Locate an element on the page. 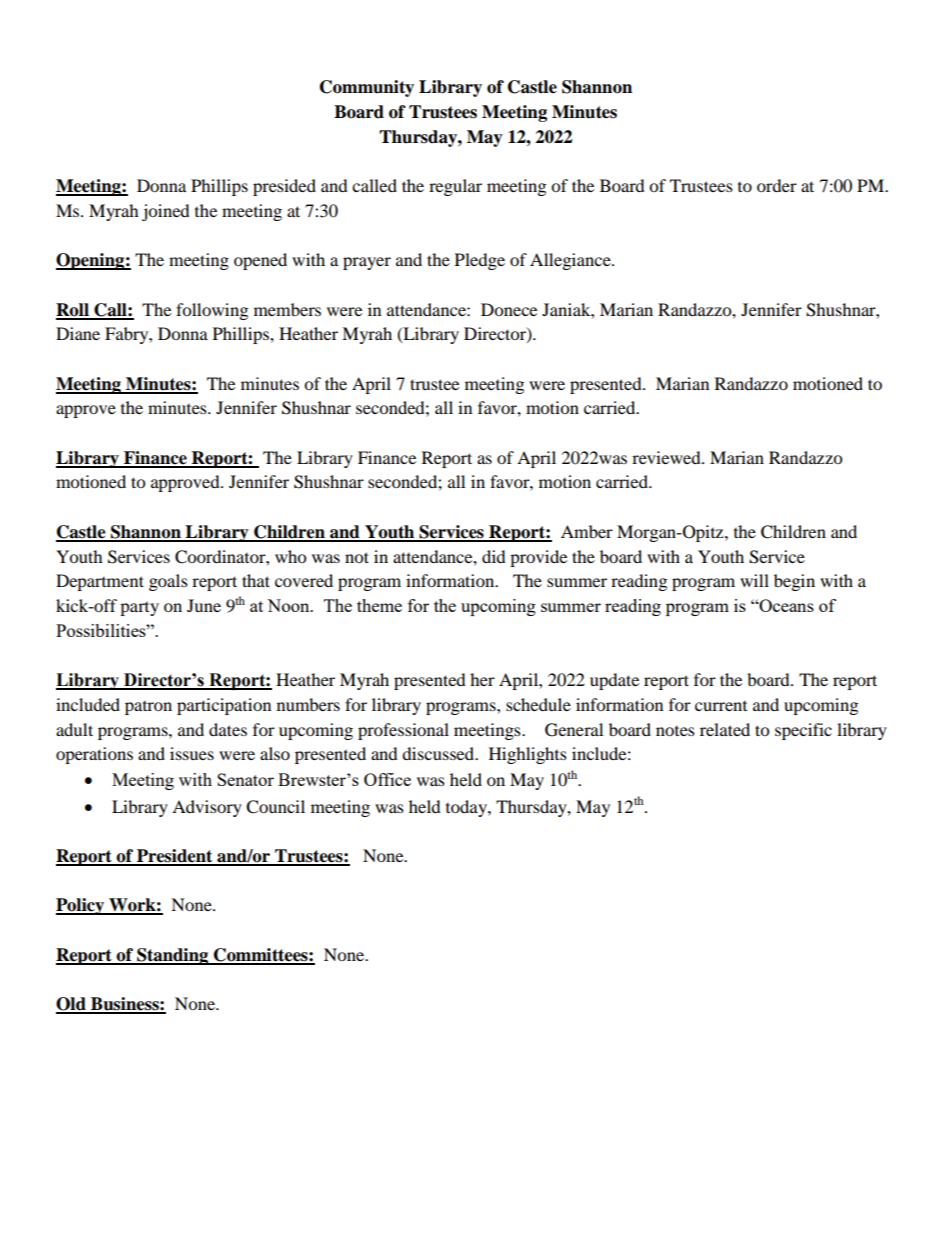 The width and height of the image is (952, 1233). Community is located at coordinates (367, 88).
